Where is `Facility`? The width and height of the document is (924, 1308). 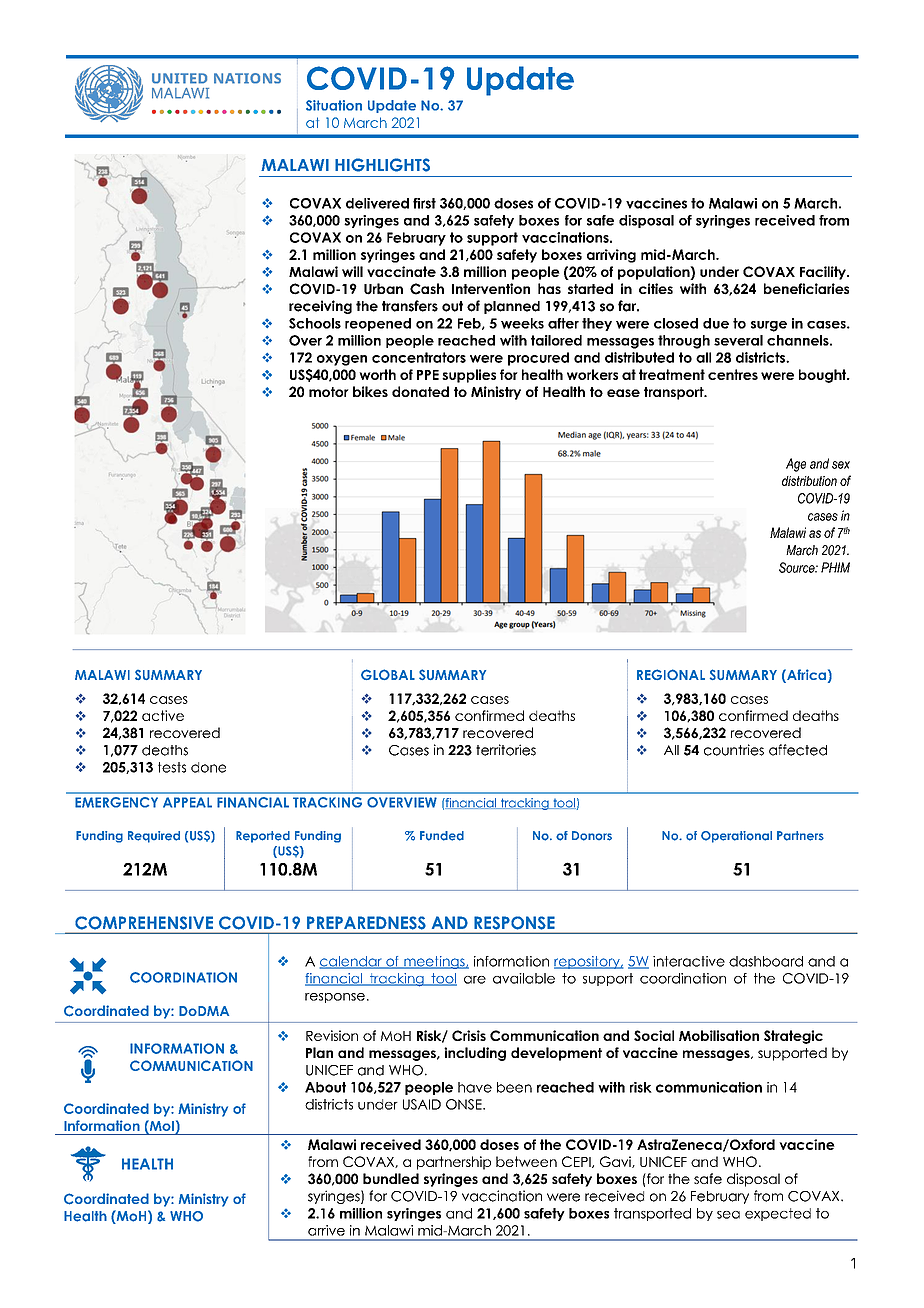
Facility is located at coordinates (824, 273).
